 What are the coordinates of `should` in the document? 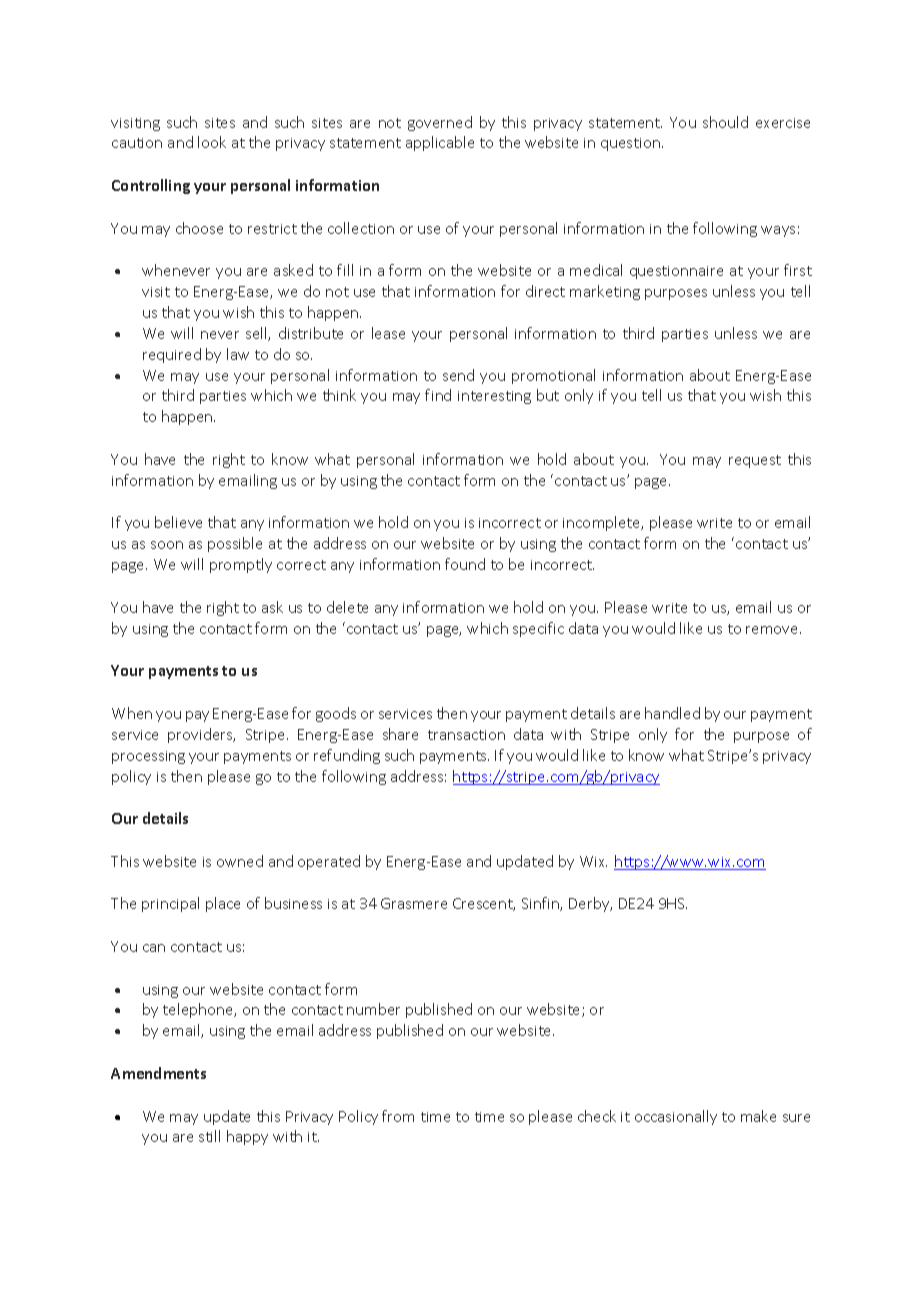 It's located at (725, 122).
